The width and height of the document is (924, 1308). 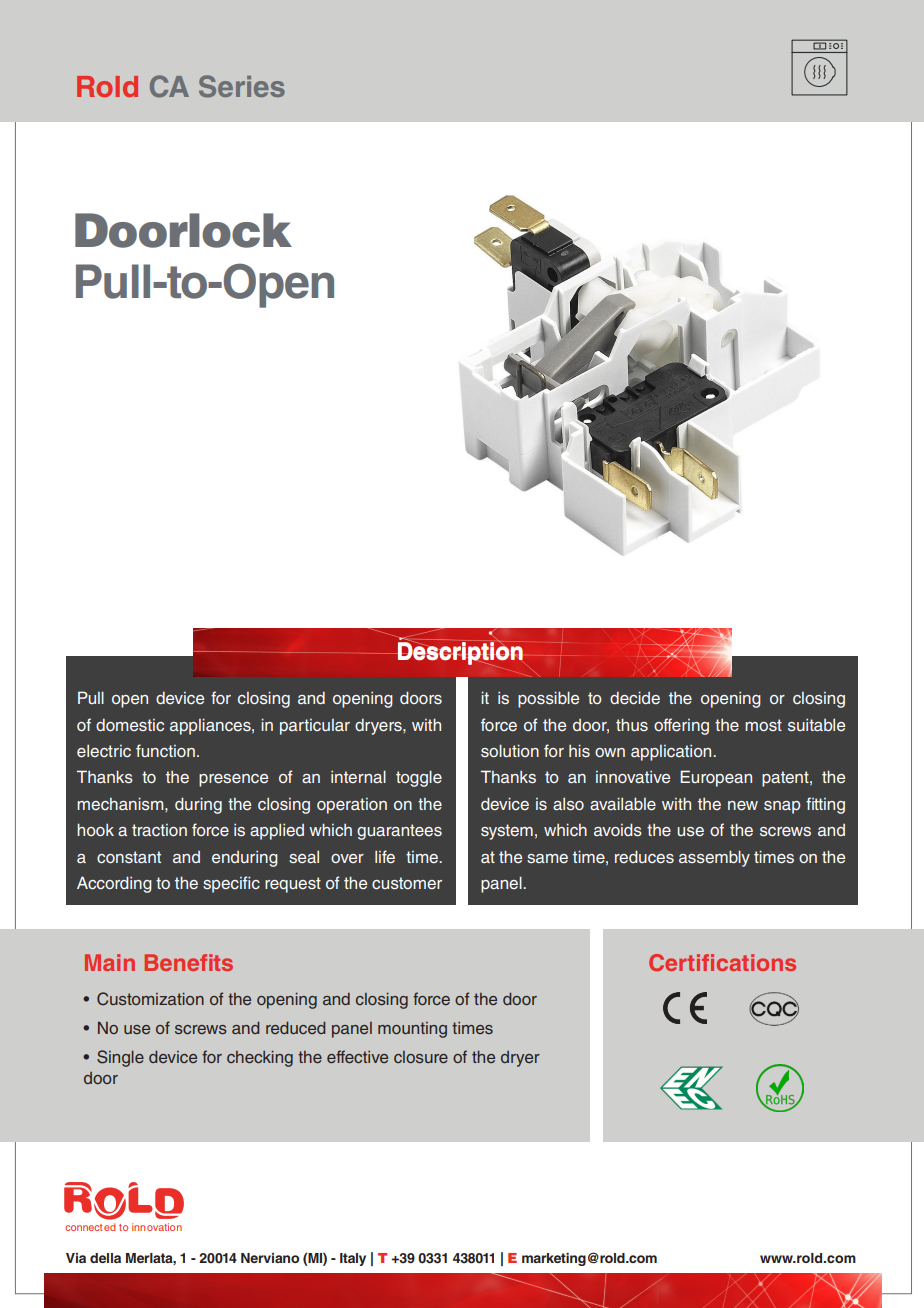 What do you see at coordinates (763, 725) in the document?
I see `most` at bounding box center [763, 725].
